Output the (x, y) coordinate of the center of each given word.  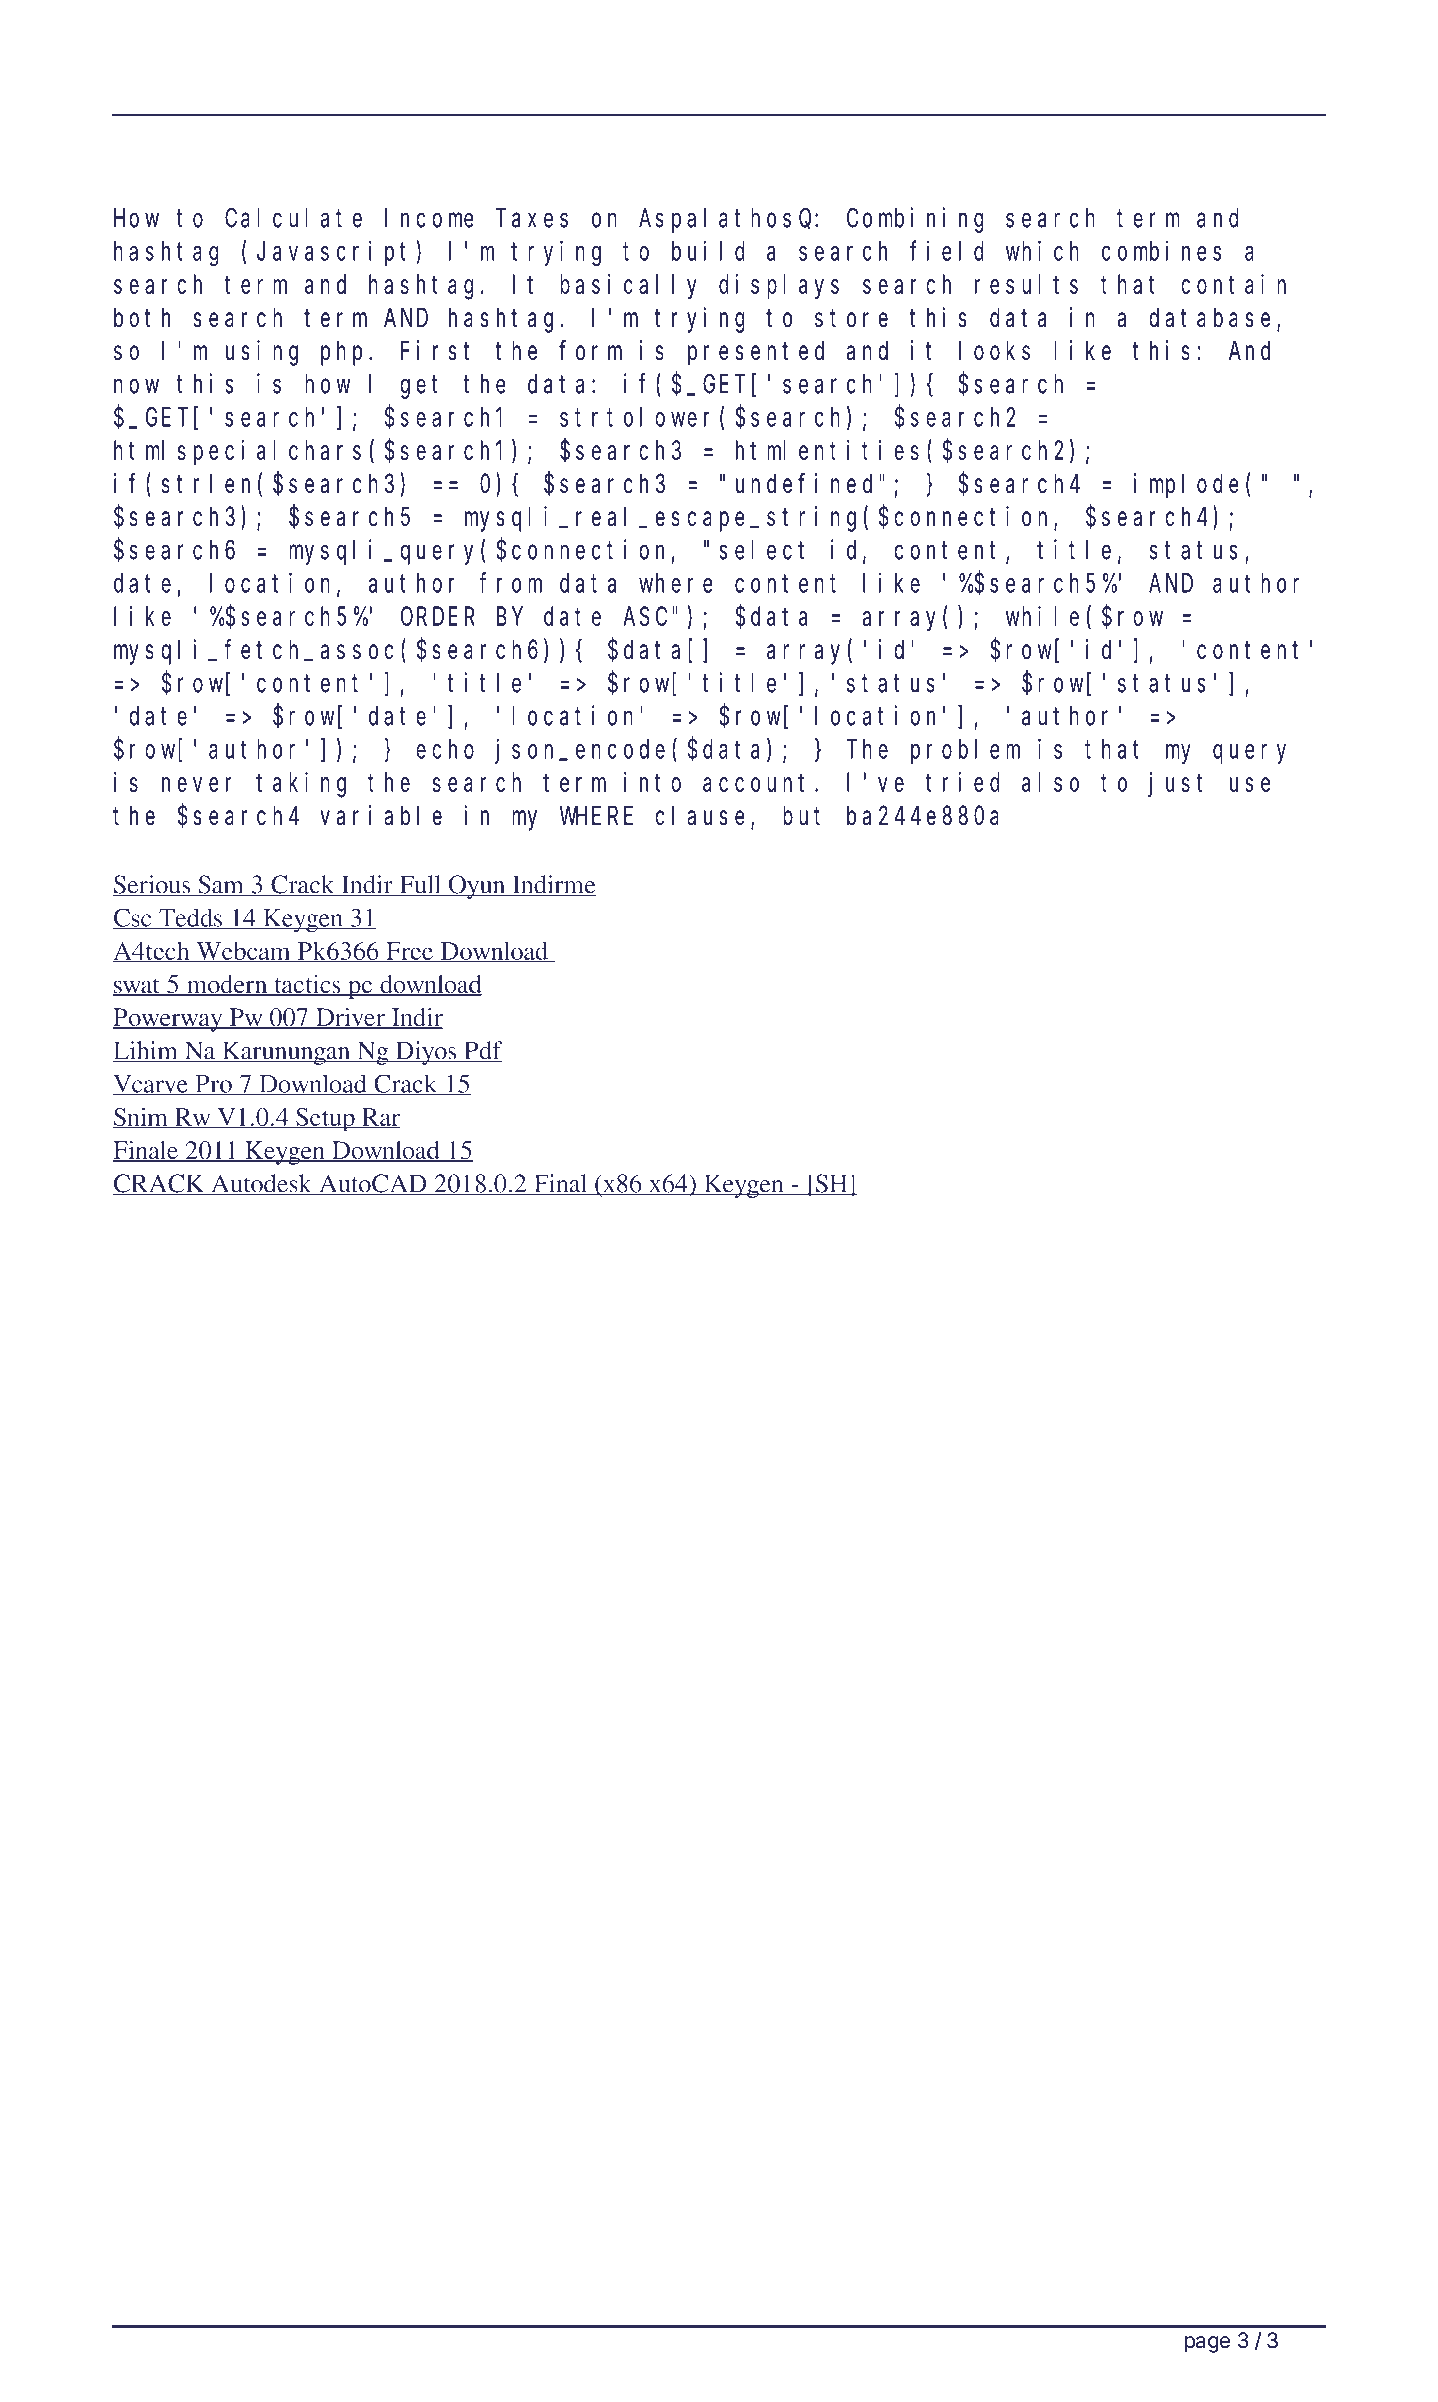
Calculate (293, 218)
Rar (380, 1118)
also (1050, 782)
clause (700, 816)
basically (628, 287)
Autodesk (261, 1184)
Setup (325, 1120)
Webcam (243, 952)
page (1207, 2344)
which (1042, 251)
